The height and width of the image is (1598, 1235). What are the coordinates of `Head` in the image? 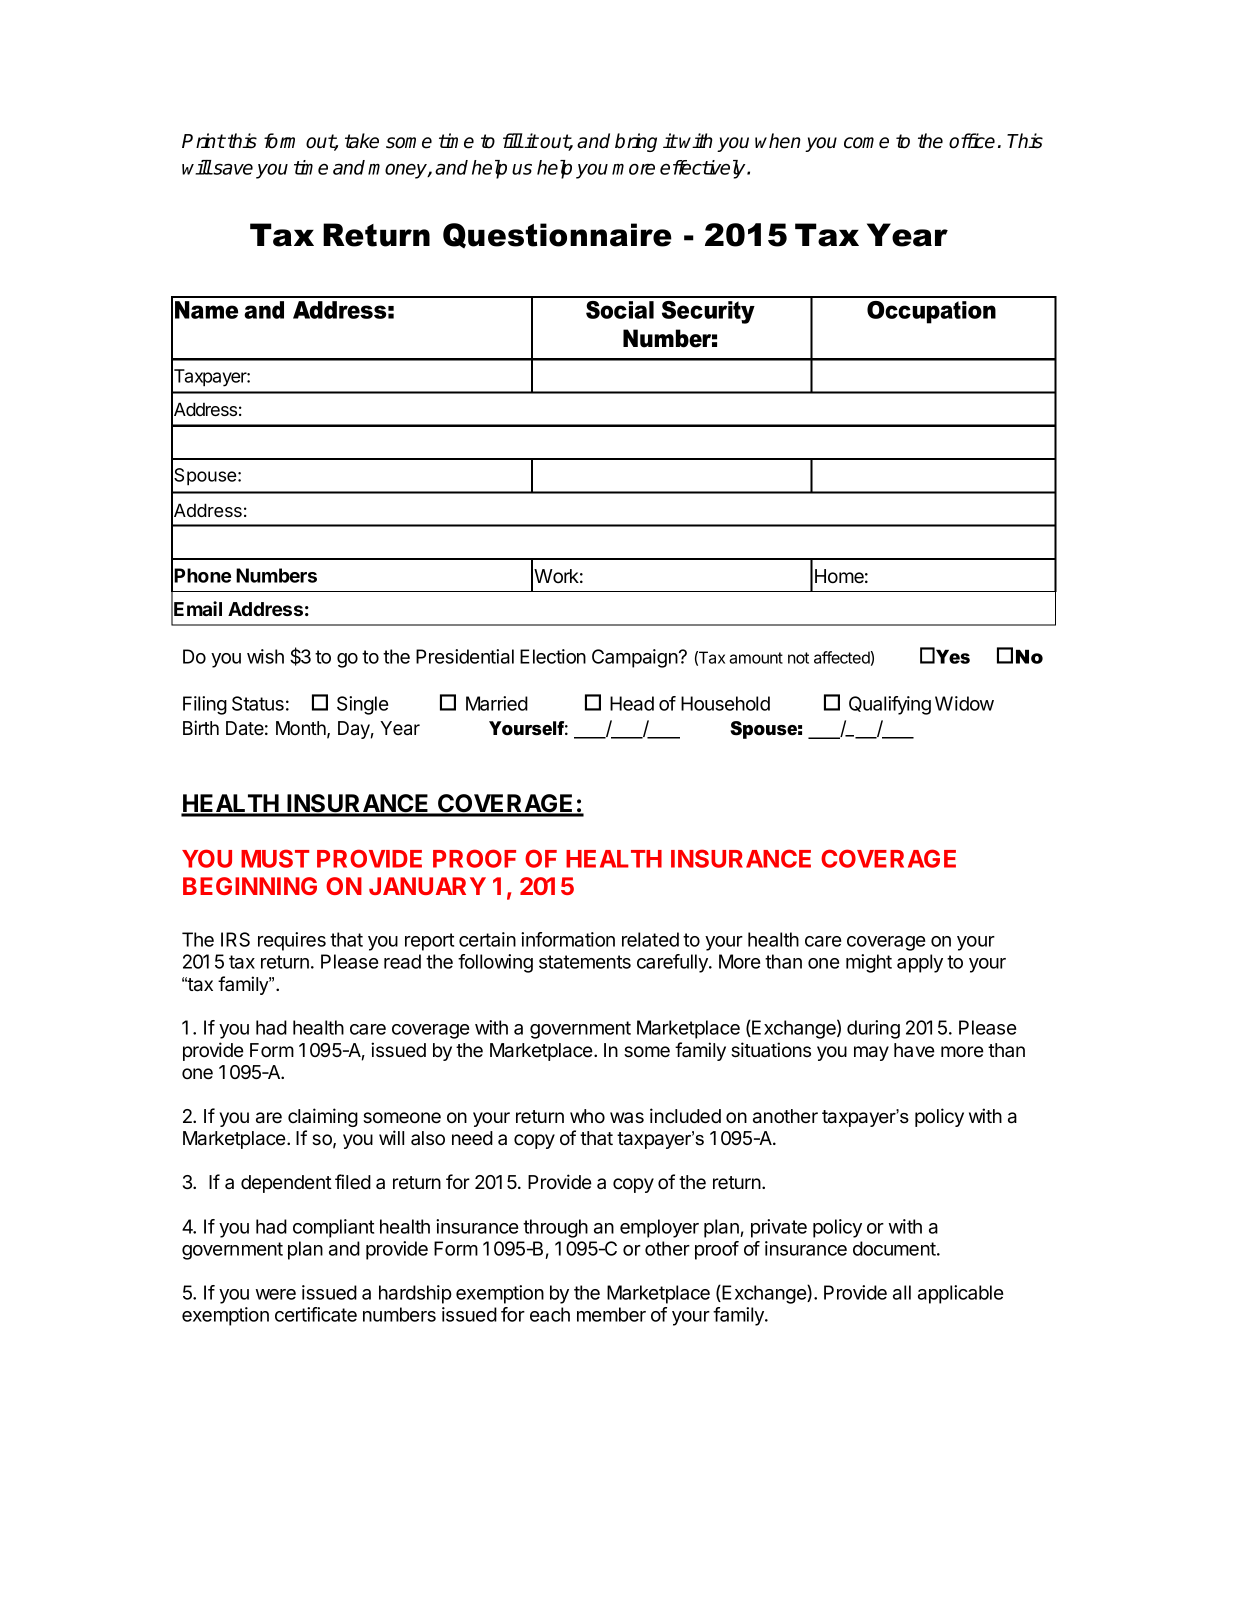 It's located at (632, 703).
